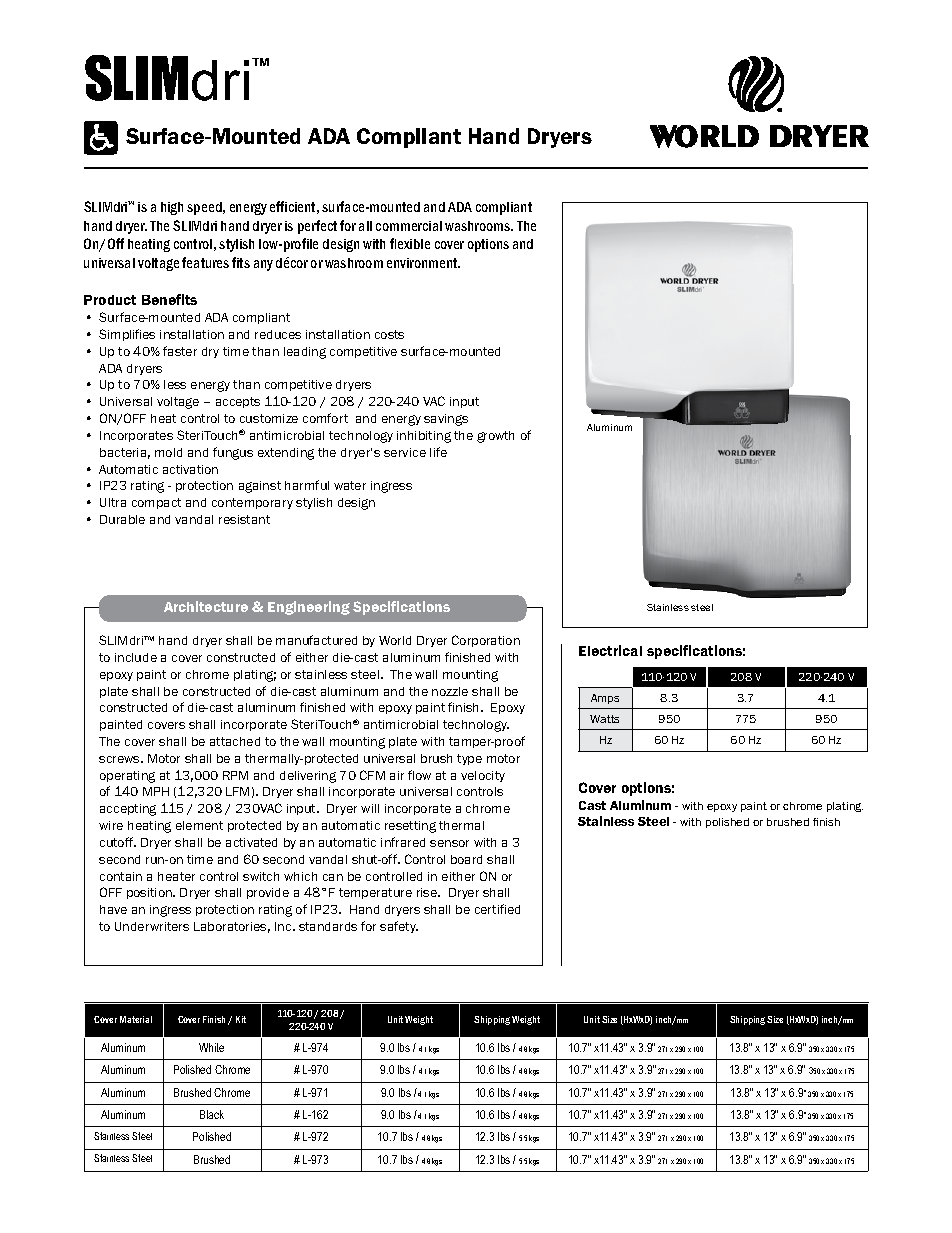 The height and width of the document is (1233, 952). What do you see at coordinates (241, 1019) in the document?
I see `Kit` at bounding box center [241, 1019].
